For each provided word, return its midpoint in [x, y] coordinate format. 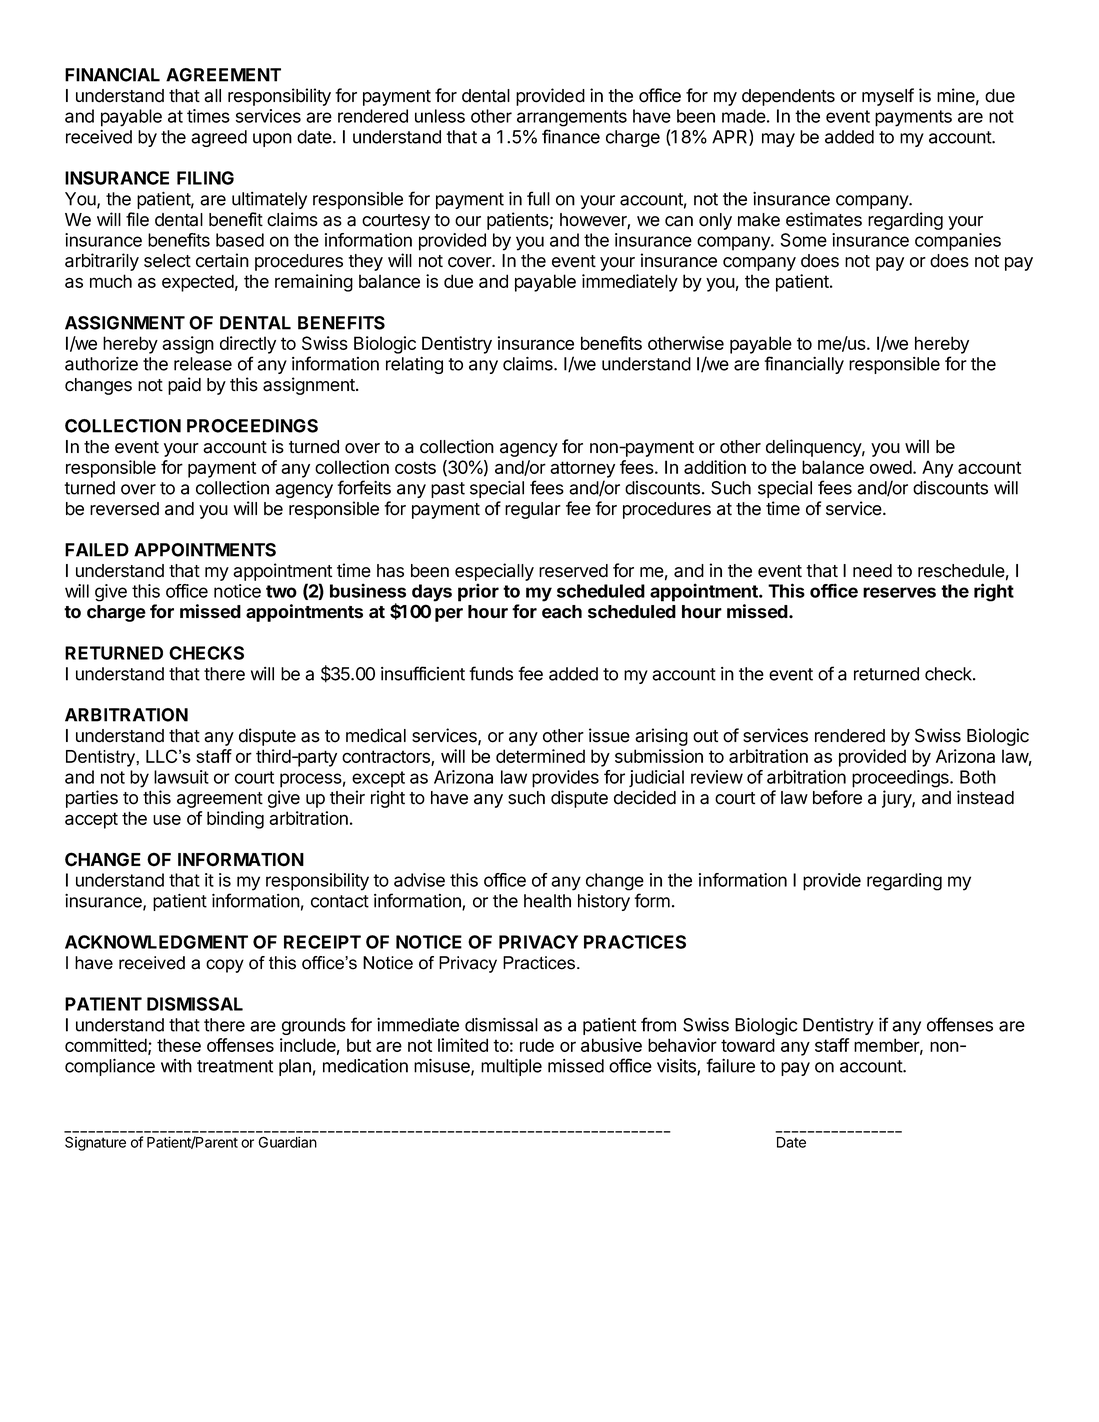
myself [888, 97]
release [203, 364]
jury [897, 799]
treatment [235, 1066]
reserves [899, 592]
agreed [219, 138]
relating [414, 365]
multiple [511, 1067]
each [562, 612]
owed [892, 467]
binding [235, 820]
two [281, 591]
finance [571, 136]
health [547, 901]
